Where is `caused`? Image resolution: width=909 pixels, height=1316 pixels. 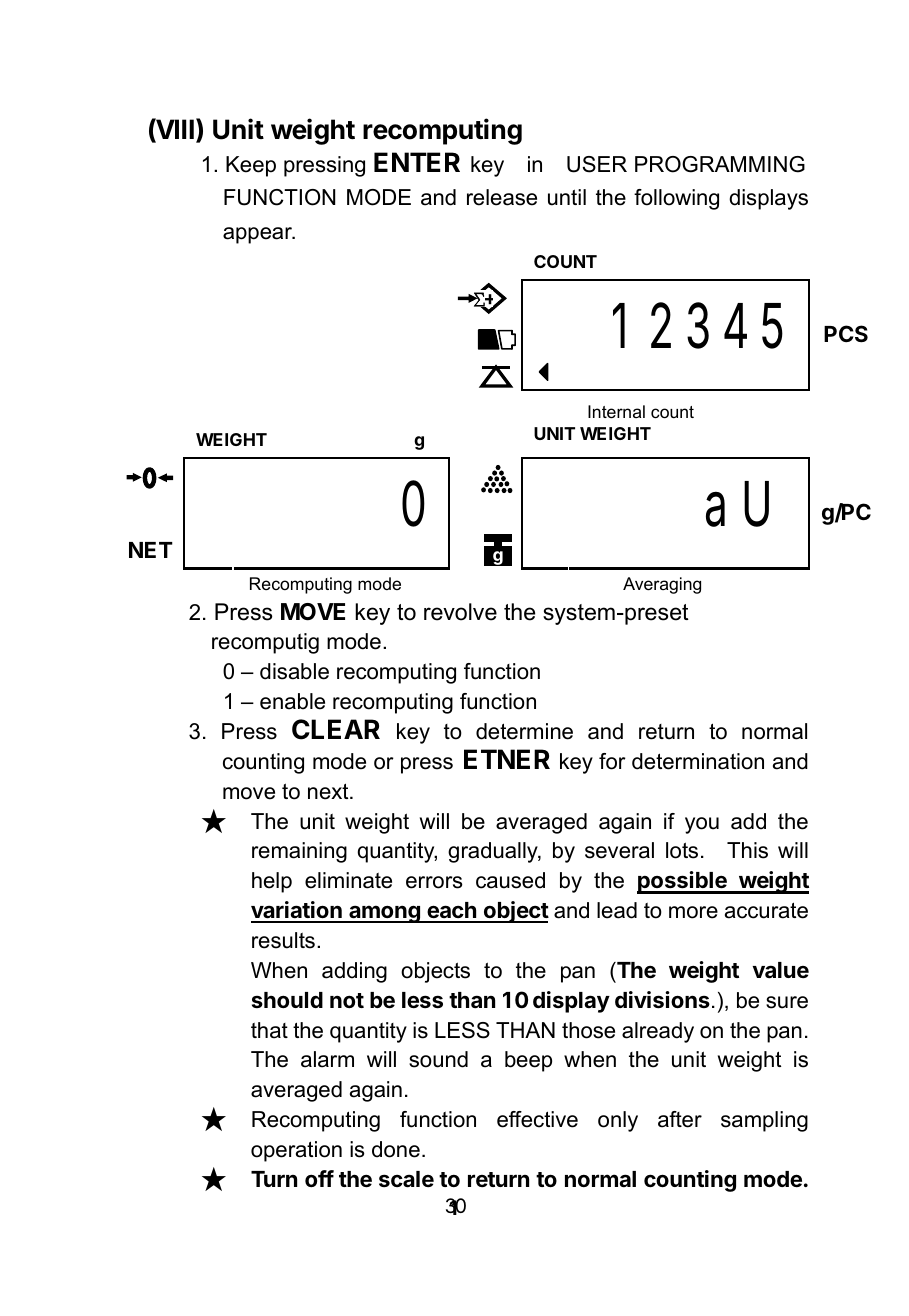
caused is located at coordinates (510, 880).
